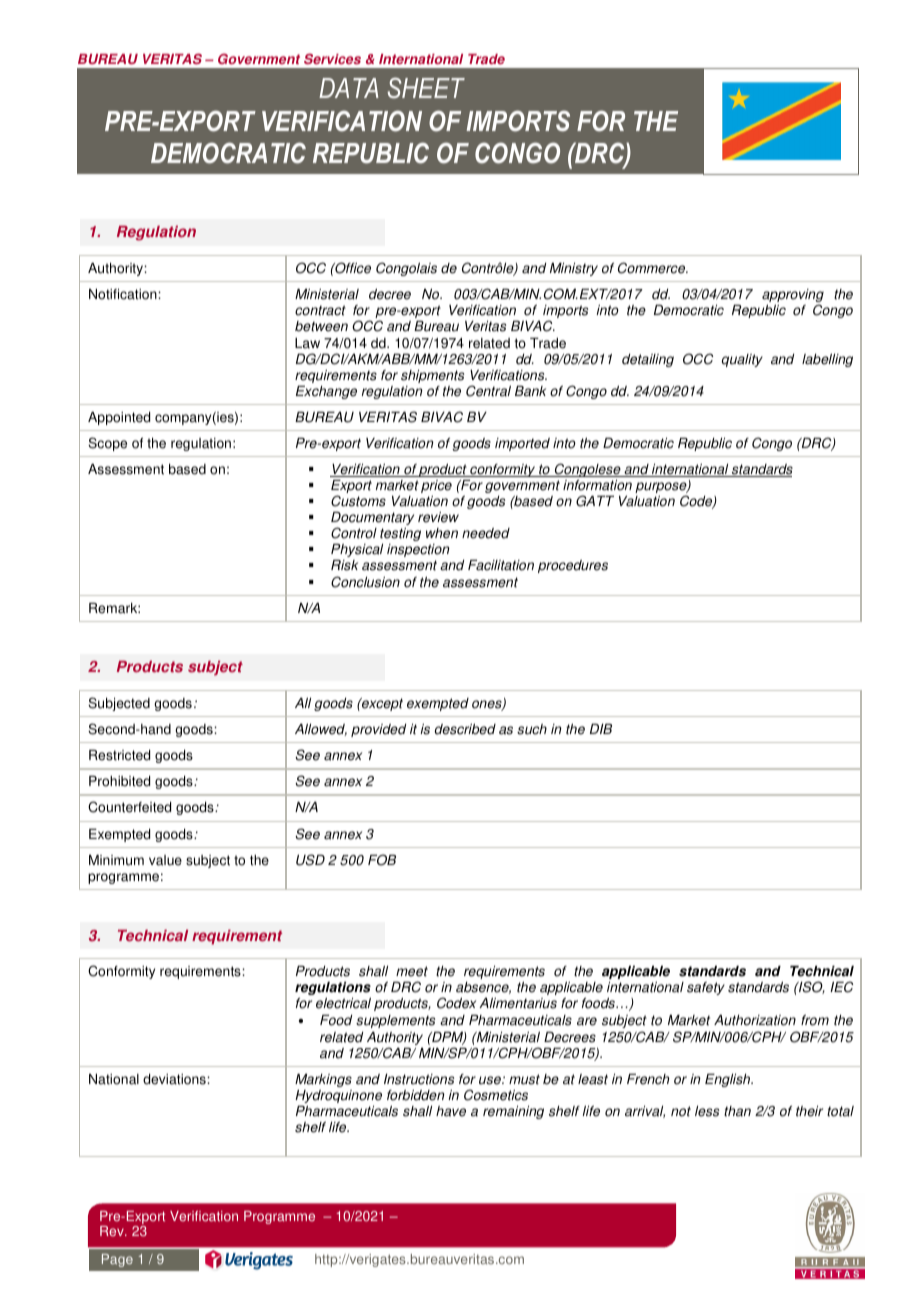  I want to click on Services, so click(332, 59).
